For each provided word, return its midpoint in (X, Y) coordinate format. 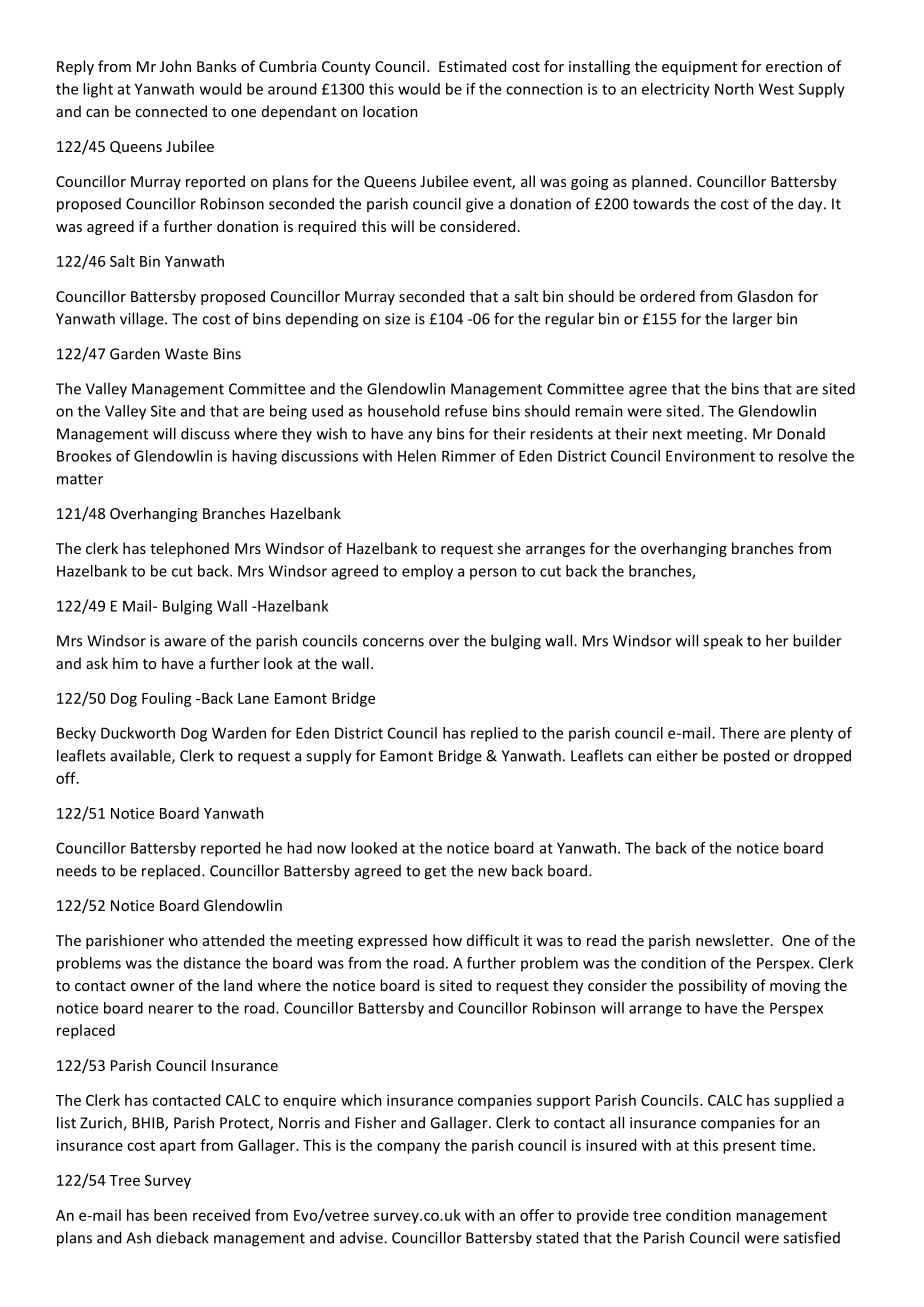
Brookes (84, 456)
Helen (417, 456)
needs (77, 870)
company (408, 1148)
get (435, 873)
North (734, 89)
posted (746, 757)
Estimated (472, 66)
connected (171, 111)
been (170, 1215)
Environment (710, 456)
